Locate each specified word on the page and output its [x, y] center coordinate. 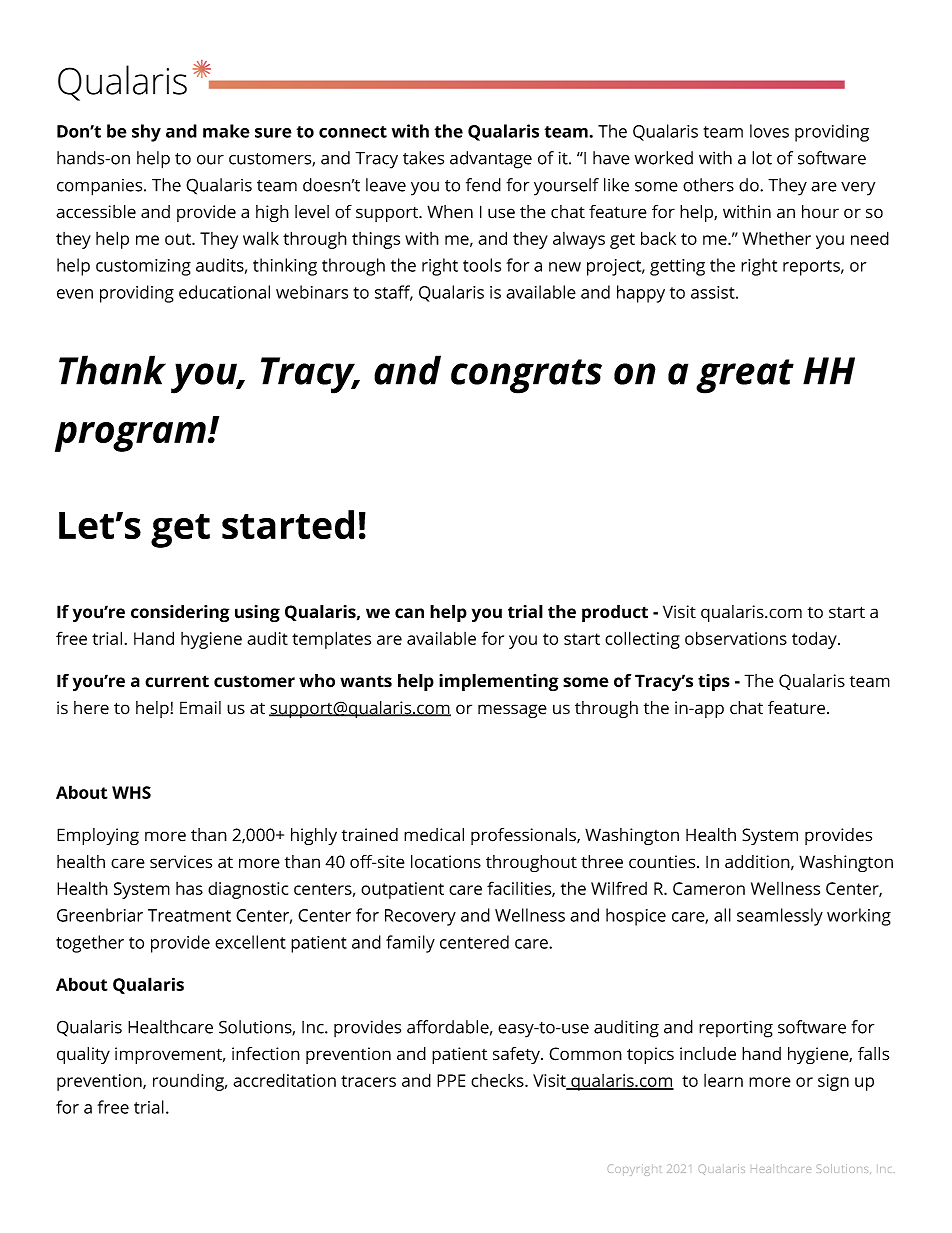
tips [714, 682]
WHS [131, 792]
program [130, 437]
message [512, 711]
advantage [491, 160]
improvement [170, 1055]
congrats [526, 376]
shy [146, 133]
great [745, 376]
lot [762, 158]
